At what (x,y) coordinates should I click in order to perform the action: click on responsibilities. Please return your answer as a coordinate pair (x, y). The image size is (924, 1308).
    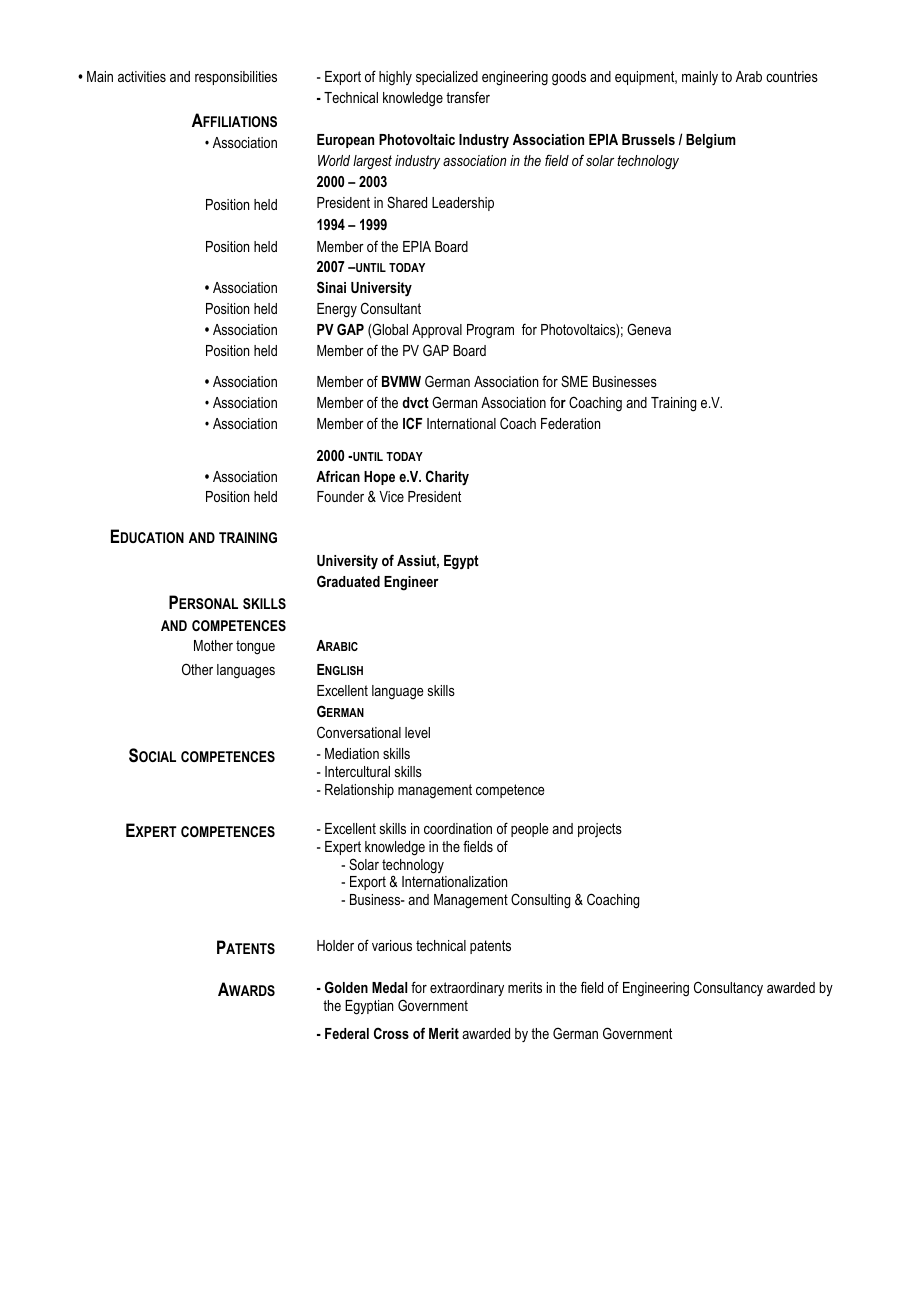
    Looking at the image, I should click on (236, 78).
